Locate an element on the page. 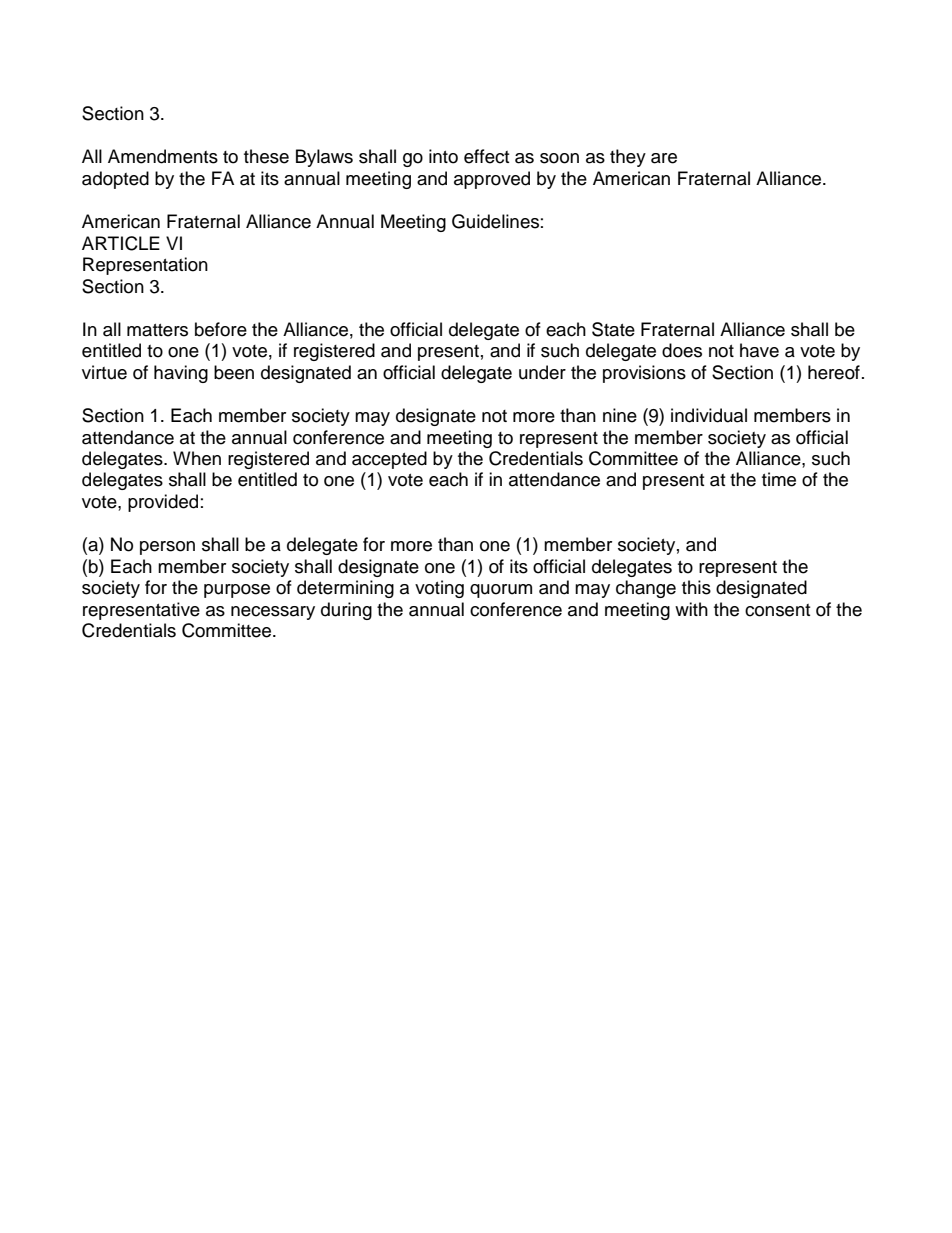 Image resolution: width=952 pixels, height=1233 pixels. Amendments is located at coordinates (163, 156).
